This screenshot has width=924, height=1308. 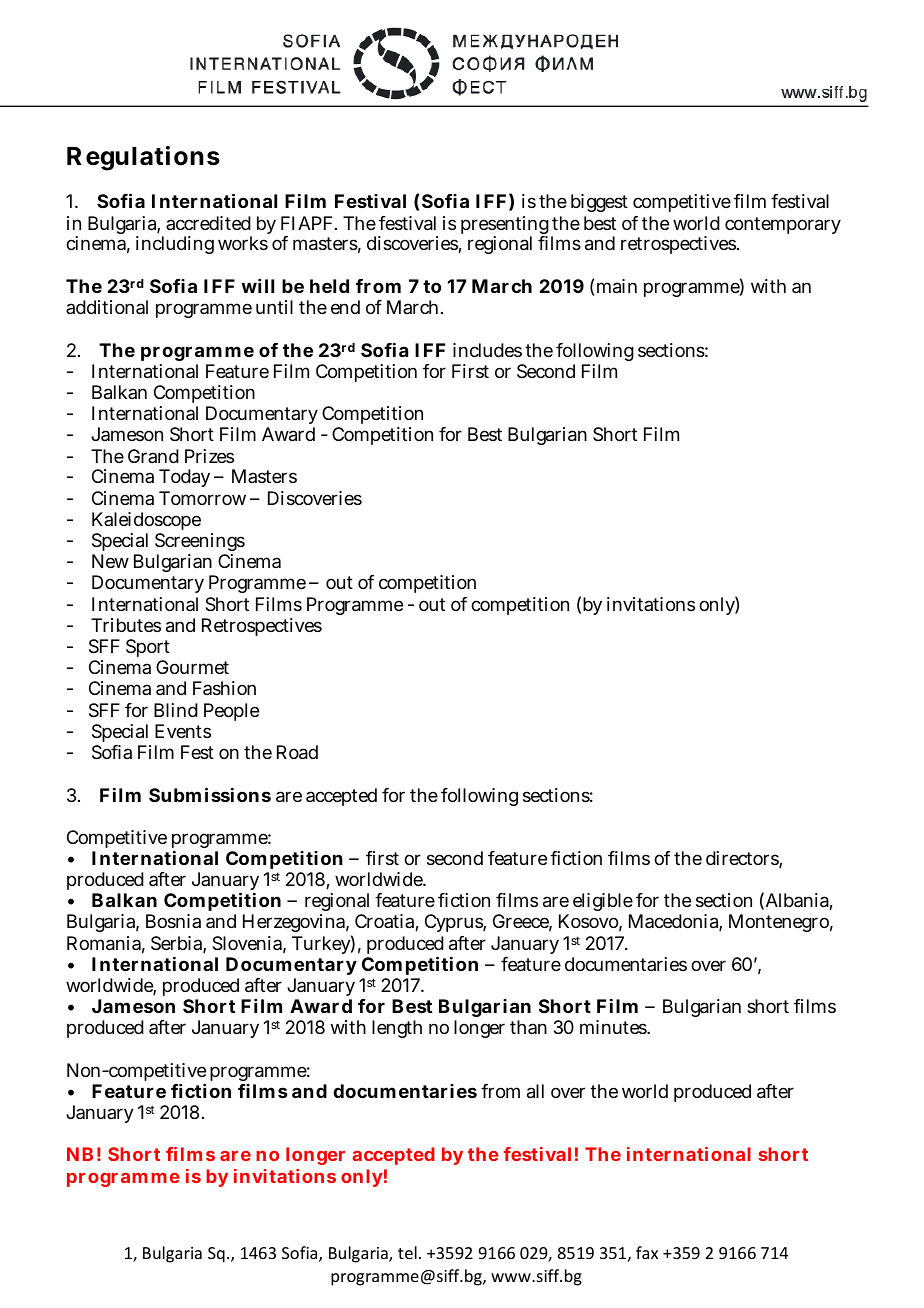 What do you see at coordinates (407, 1252) in the screenshot?
I see `tel` at bounding box center [407, 1252].
